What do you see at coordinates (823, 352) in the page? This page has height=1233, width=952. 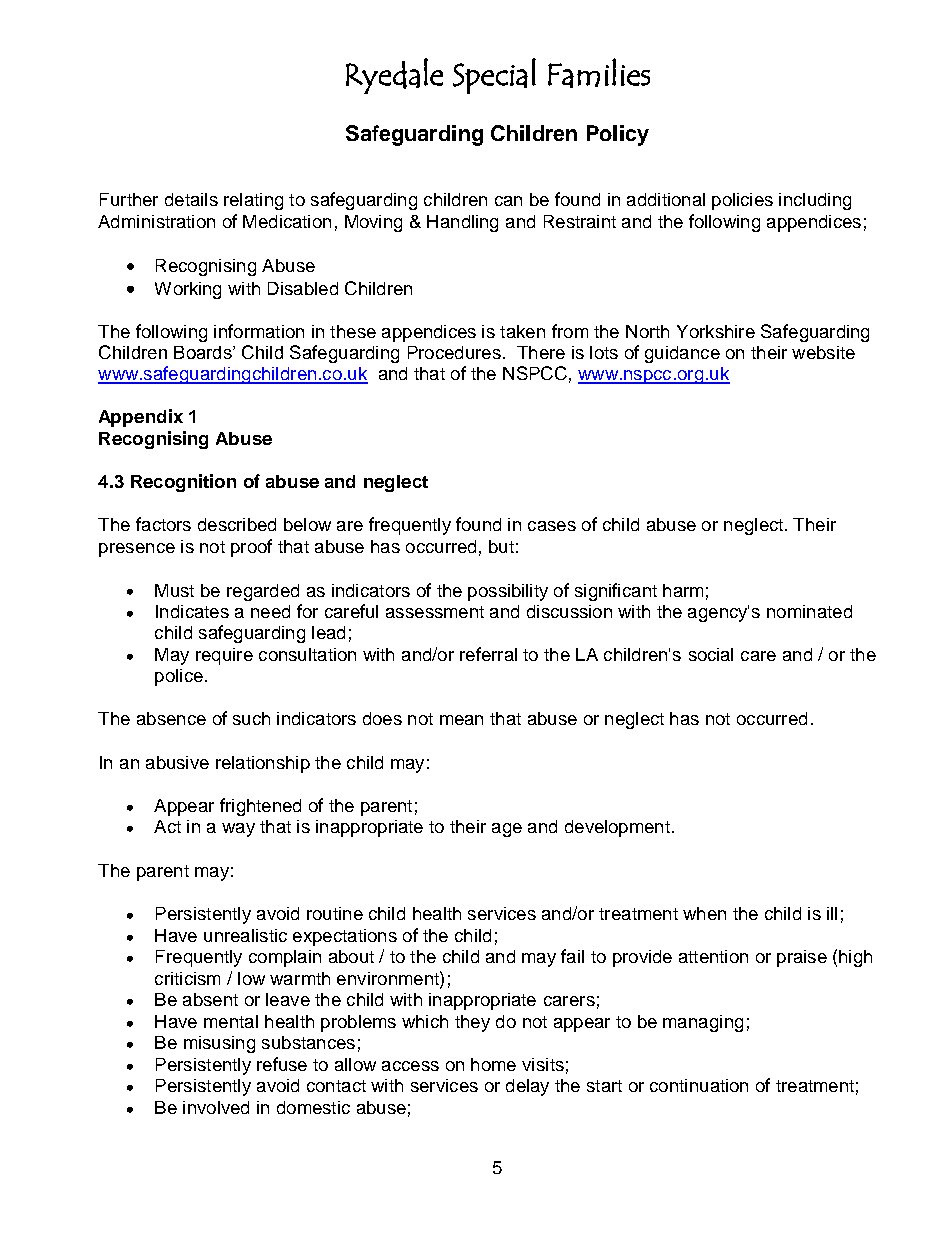 I see `website` at bounding box center [823, 352].
